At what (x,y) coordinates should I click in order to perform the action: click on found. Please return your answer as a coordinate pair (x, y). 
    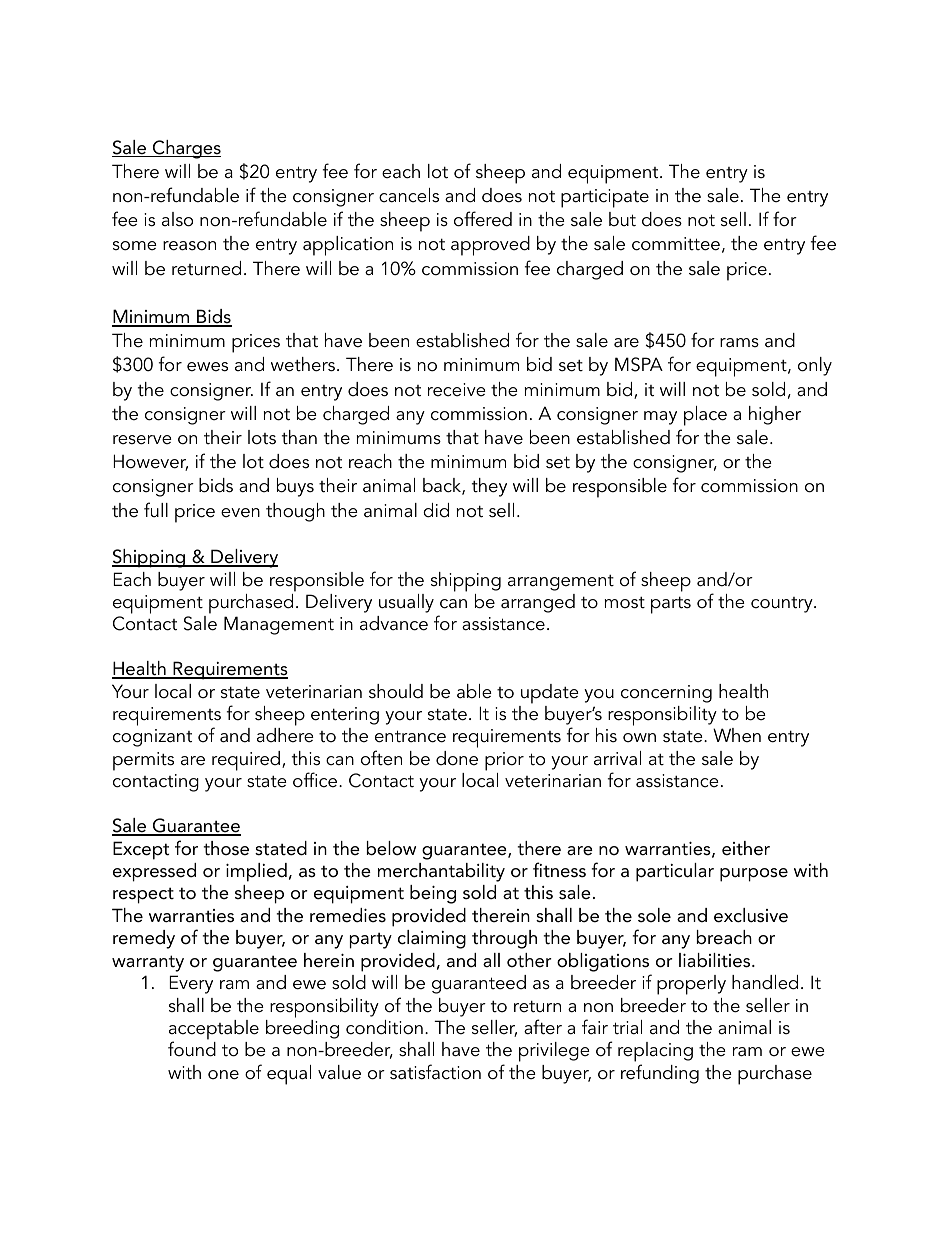
    Looking at the image, I should click on (192, 1049).
